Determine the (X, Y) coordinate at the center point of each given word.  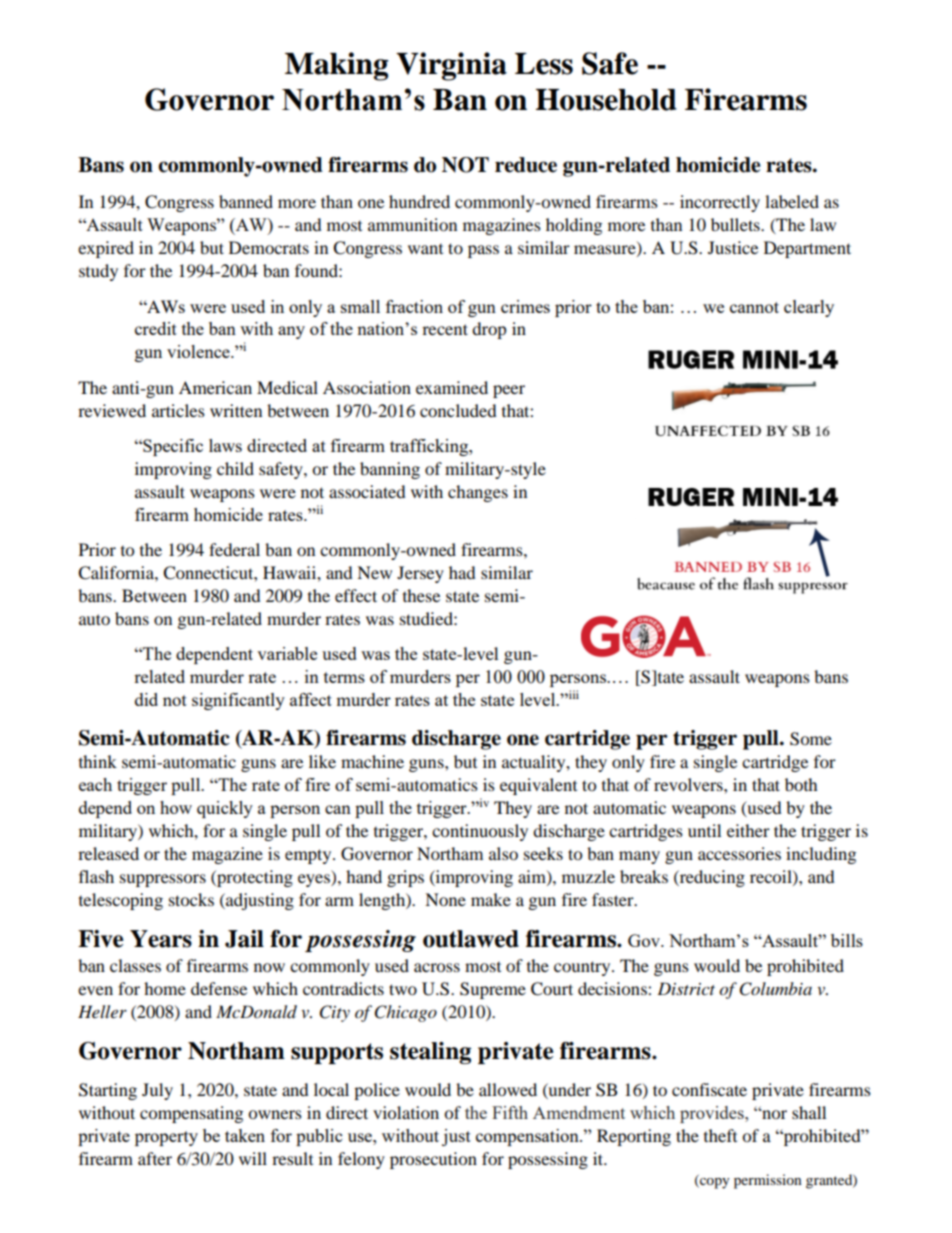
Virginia (451, 66)
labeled (792, 201)
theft (720, 1135)
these (421, 595)
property (166, 1138)
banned (246, 201)
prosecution (433, 1160)
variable (287, 653)
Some (811, 739)
